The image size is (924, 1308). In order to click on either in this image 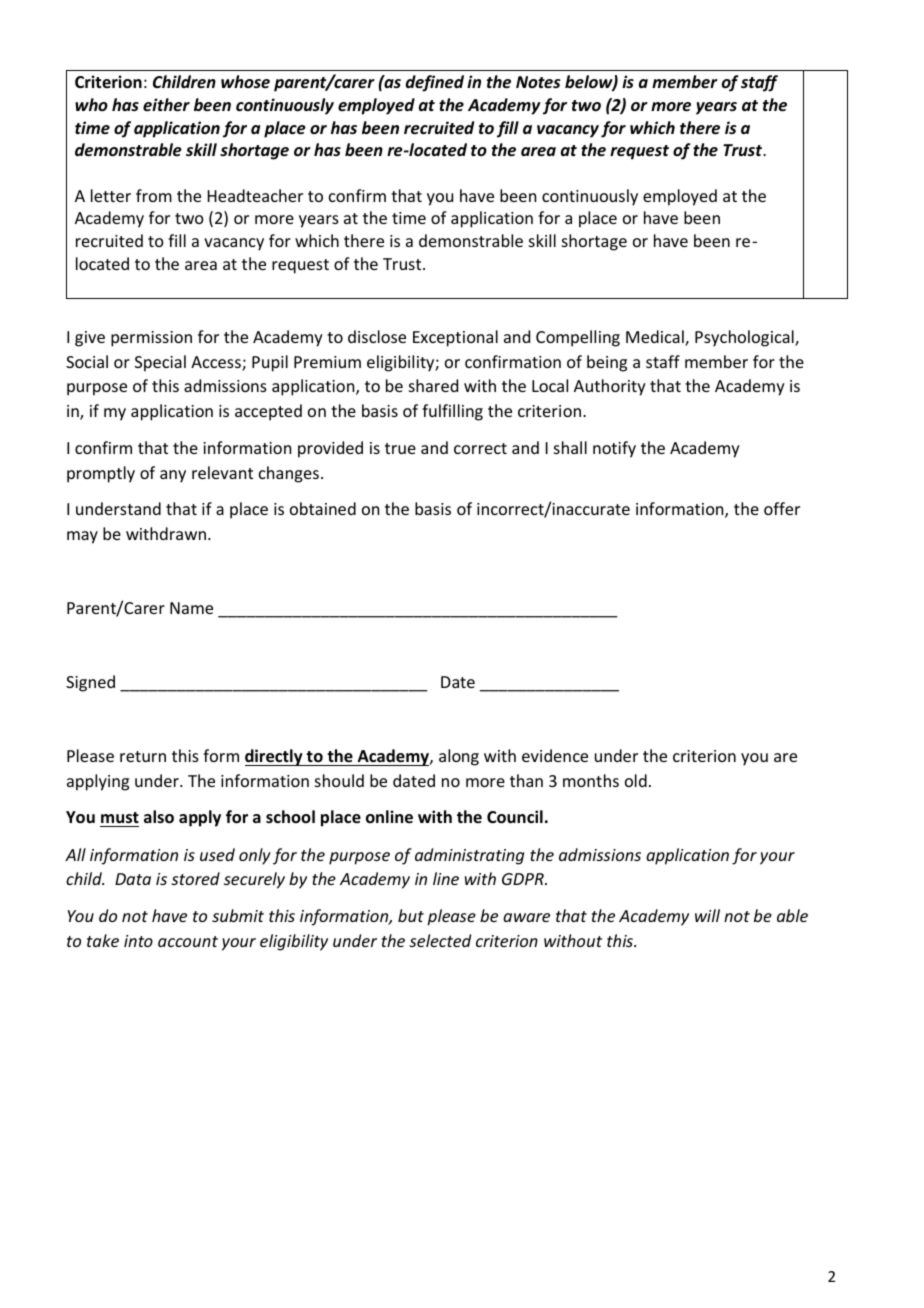, I will do `click(166, 105)`.
